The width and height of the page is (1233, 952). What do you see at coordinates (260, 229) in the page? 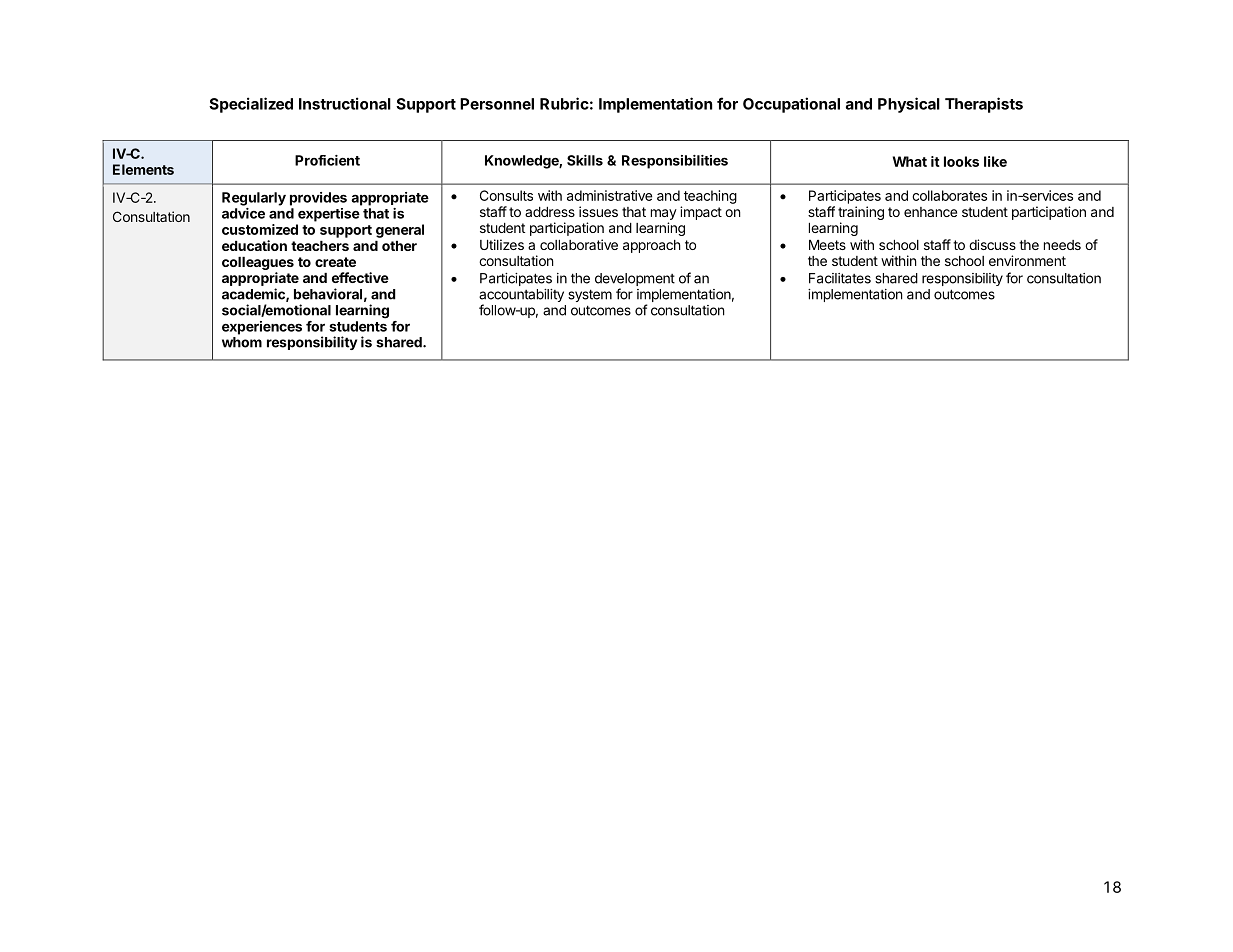
I see `customized` at bounding box center [260, 229].
